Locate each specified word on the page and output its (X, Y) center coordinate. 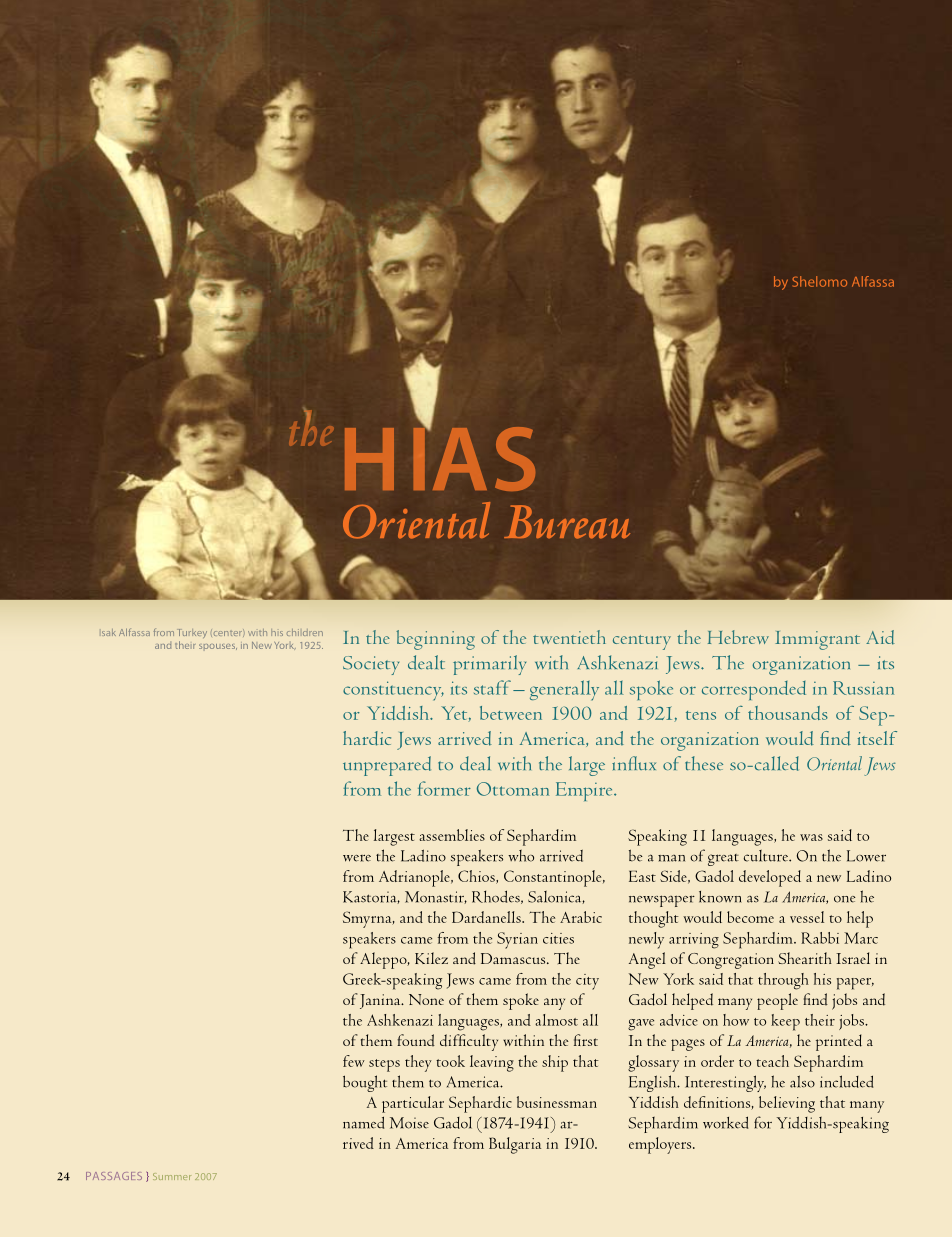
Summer (172, 1176)
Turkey (193, 633)
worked (725, 1122)
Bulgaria (515, 1145)
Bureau (567, 522)
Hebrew (738, 637)
